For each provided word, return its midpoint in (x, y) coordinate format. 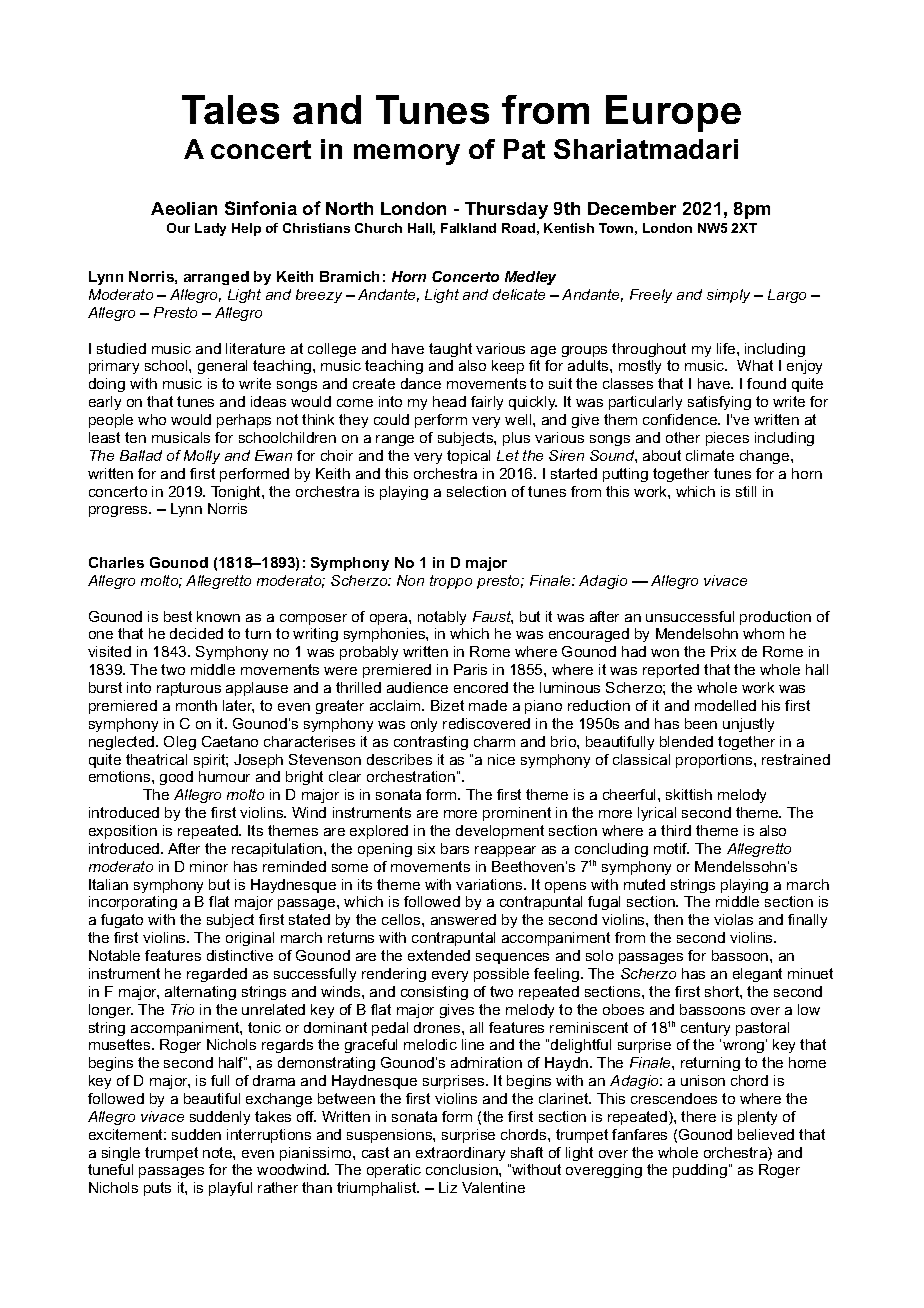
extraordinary (460, 1154)
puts (157, 1189)
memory (407, 154)
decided (196, 633)
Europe (673, 113)
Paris (470, 669)
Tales (230, 109)
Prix (723, 651)
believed (766, 1134)
